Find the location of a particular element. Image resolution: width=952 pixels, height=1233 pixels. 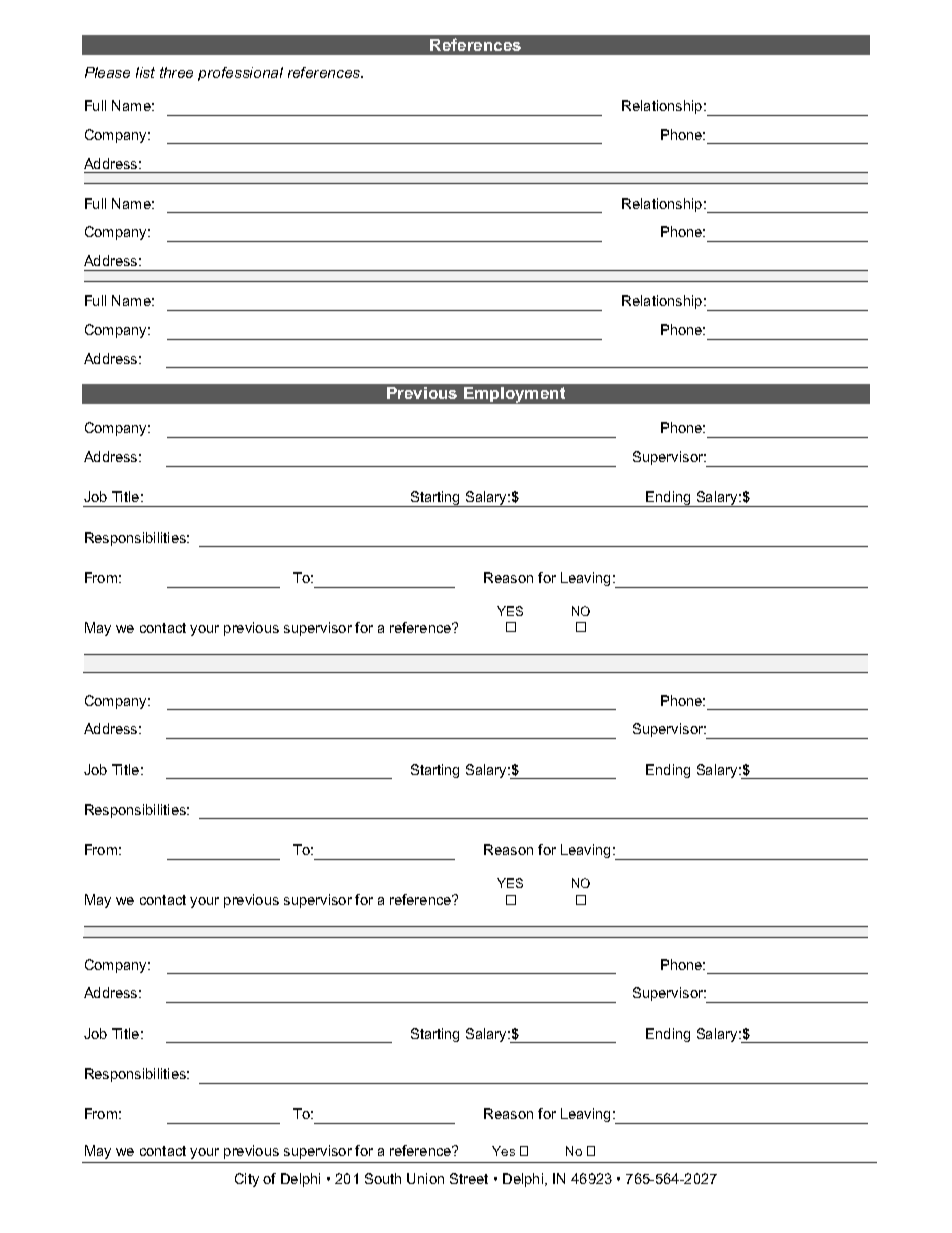

Union is located at coordinates (425, 1178).
